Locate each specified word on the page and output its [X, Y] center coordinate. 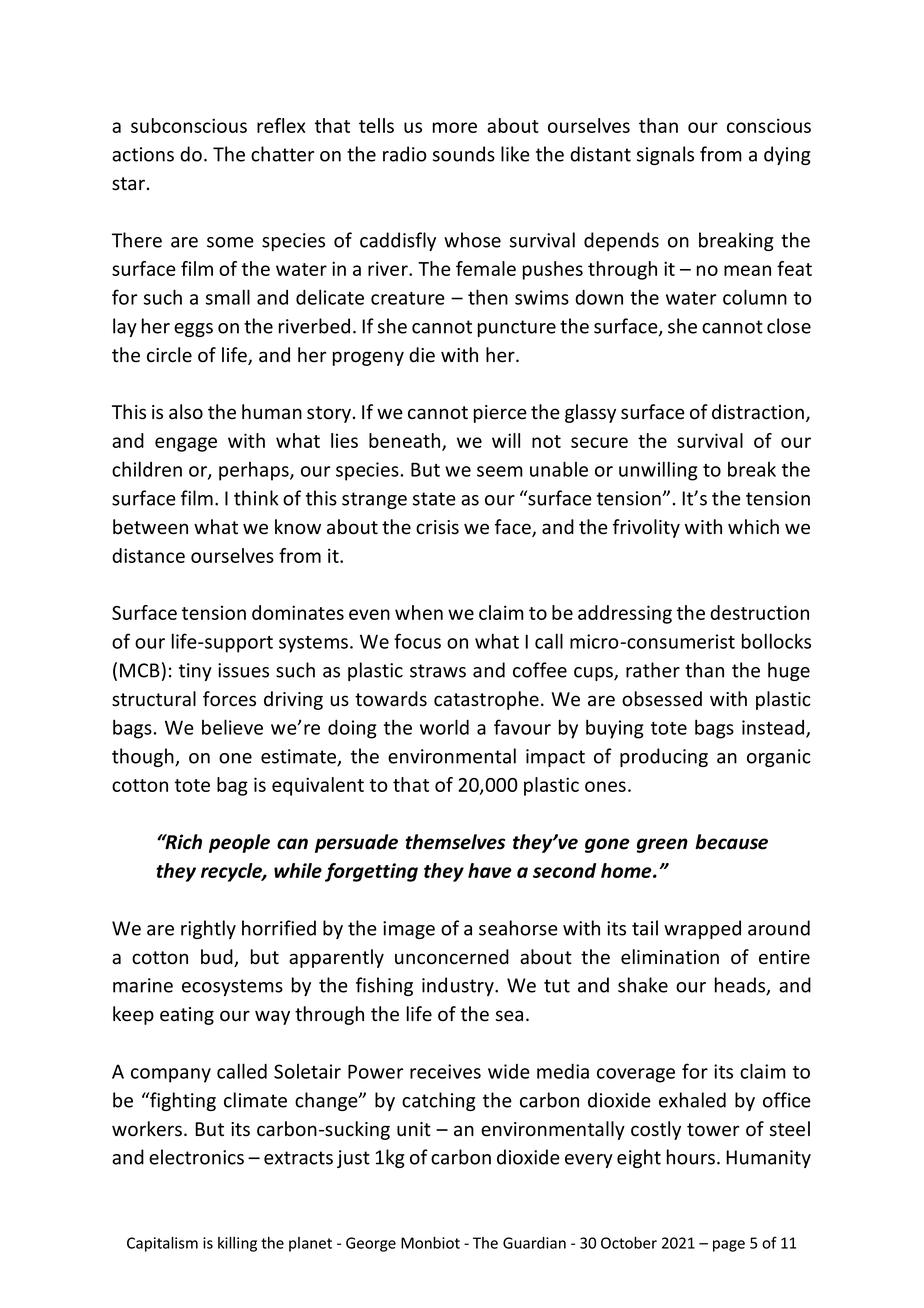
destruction [759, 612]
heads [741, 986]
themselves [455, 842]
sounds [464, 154]
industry [459, 986]
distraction [758, 412]
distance [148, 555]
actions [143, 154]
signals [665, 155]
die [422, 355]
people [239, 843]
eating [187, 1016]
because [731, 842]
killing [237, 1244]
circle [169, 355]
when [419, 612]
